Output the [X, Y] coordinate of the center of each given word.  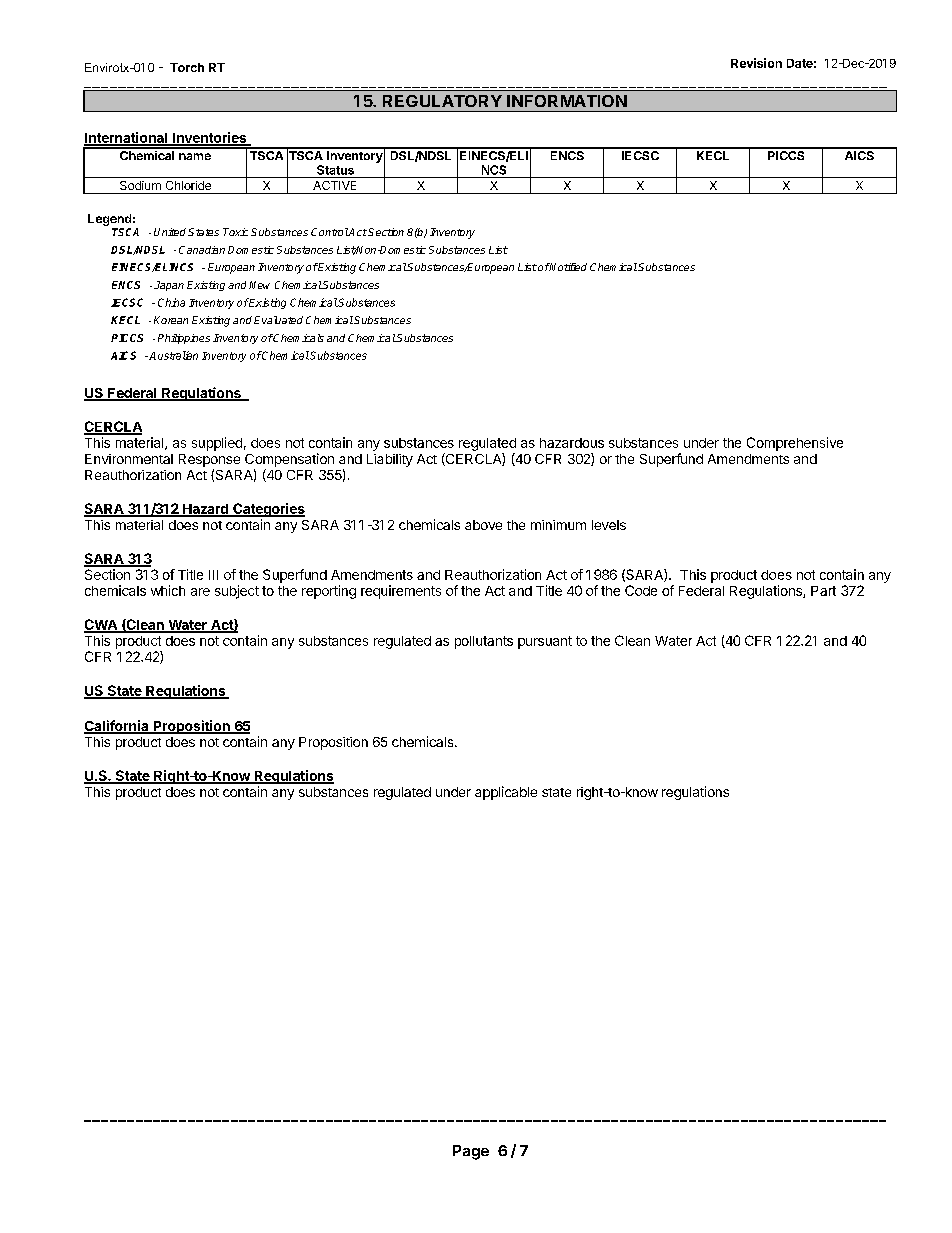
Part [823, 591]
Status [335, 170]
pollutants [484, 642]
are [200, 592]
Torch [187, 67]
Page [471, 1152]
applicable [506, 793]
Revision [756, 63]
